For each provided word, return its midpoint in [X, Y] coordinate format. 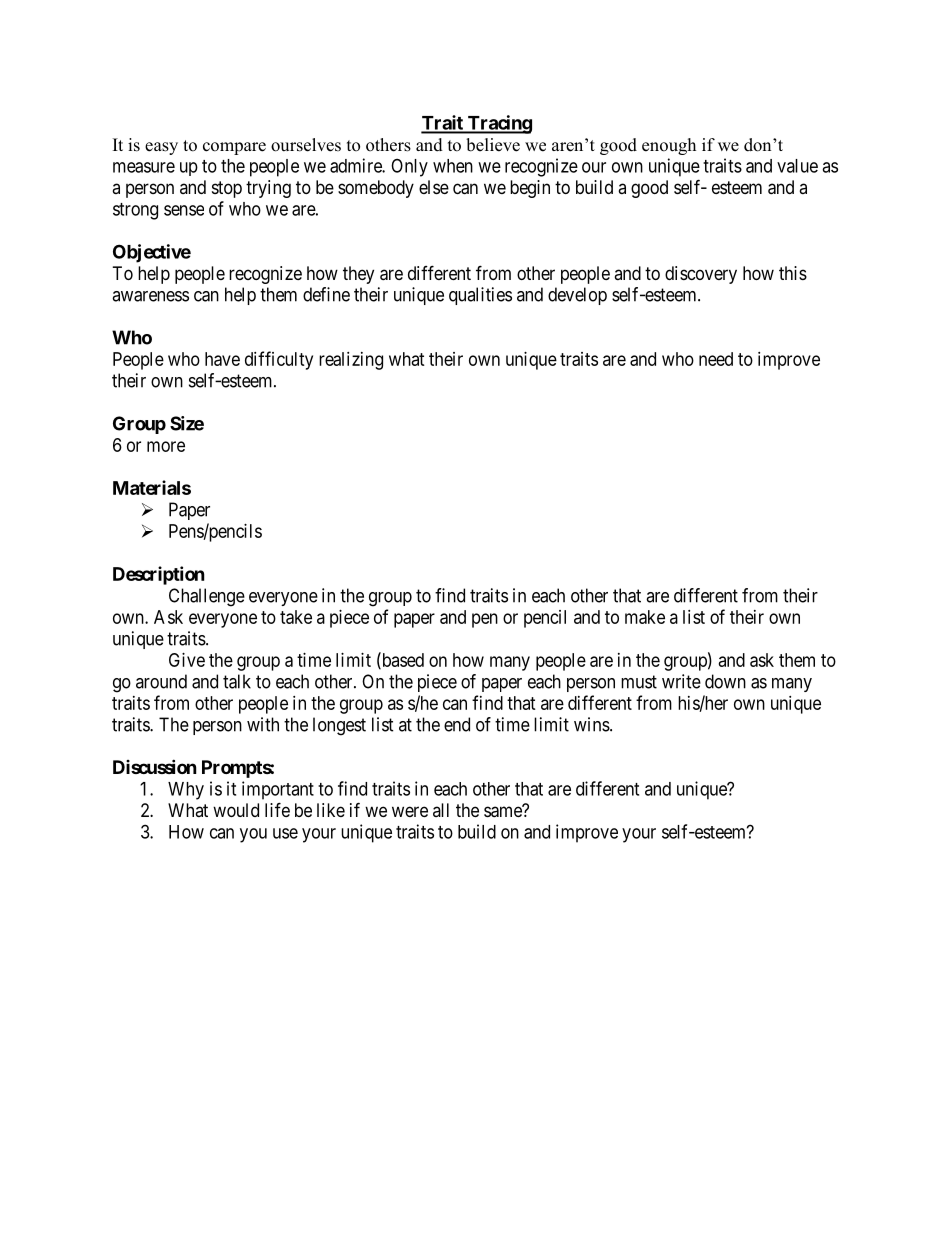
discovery [701, 275]
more [166, 446]
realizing [351, 361]
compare [234, 148]
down [725, 681]
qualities [480, 296]
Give [187, 660]
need [716, 359]
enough [669, 146]
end [457, 724]
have [222, 359]
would [236, 810]
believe [493, 145]
